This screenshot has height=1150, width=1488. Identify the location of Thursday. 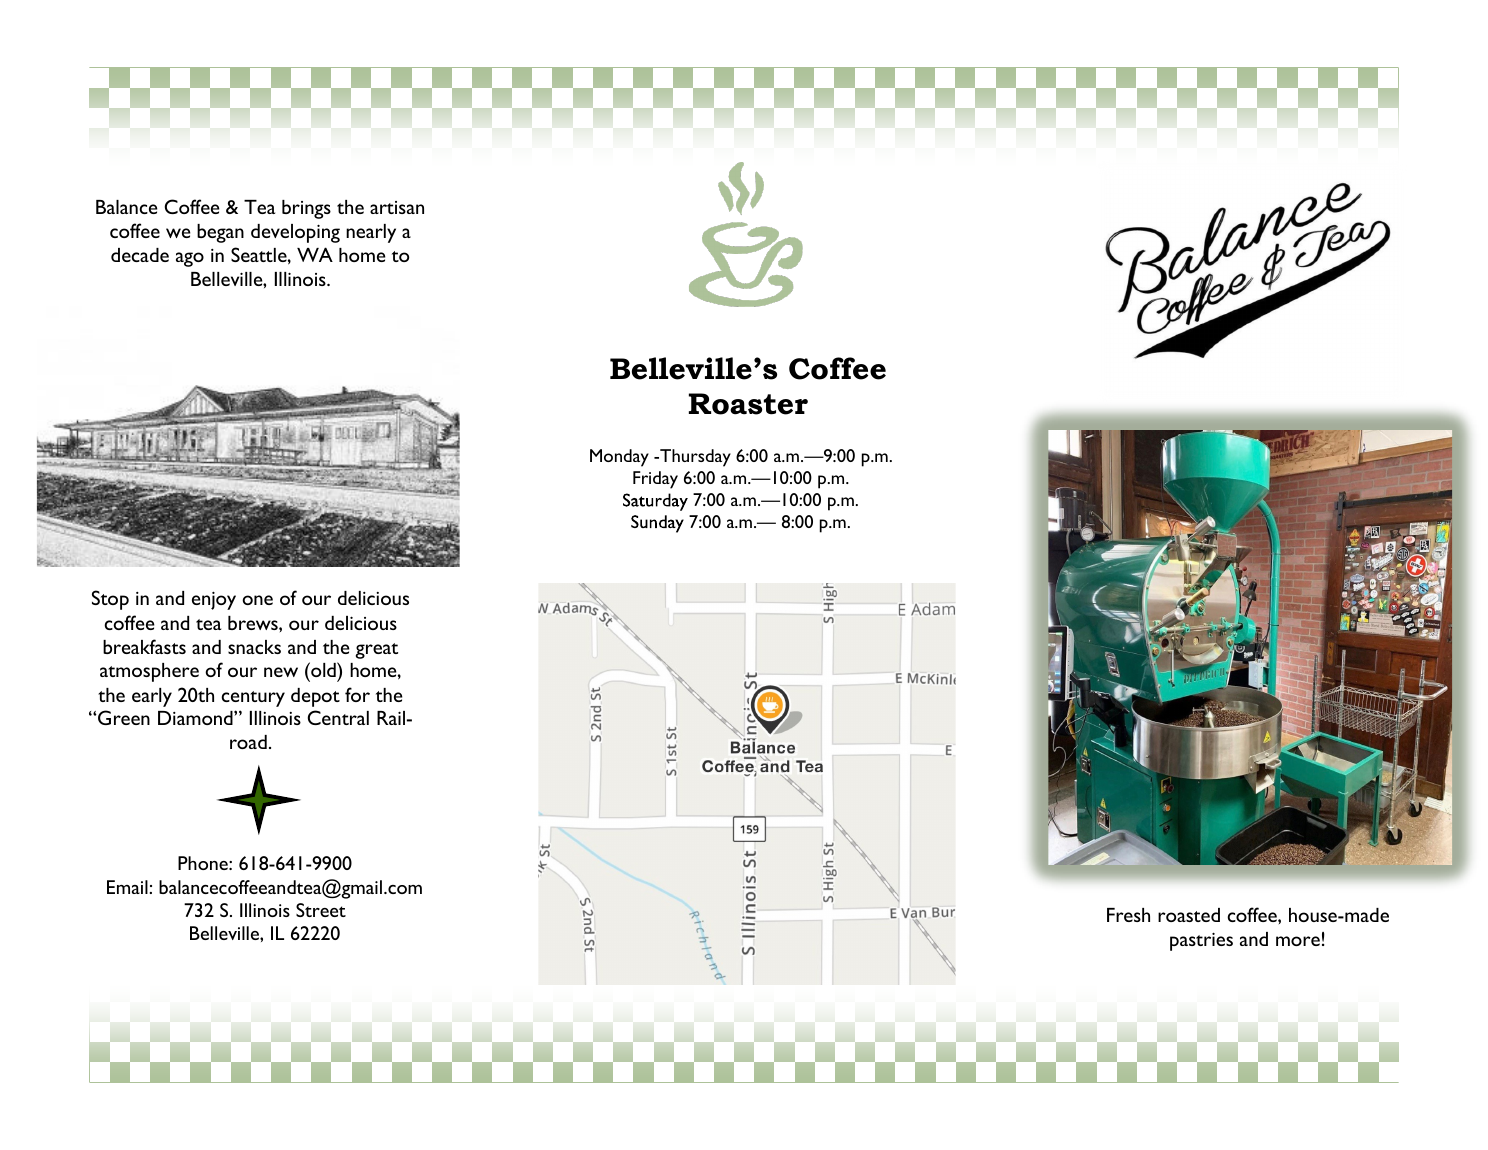
(694, 458).
